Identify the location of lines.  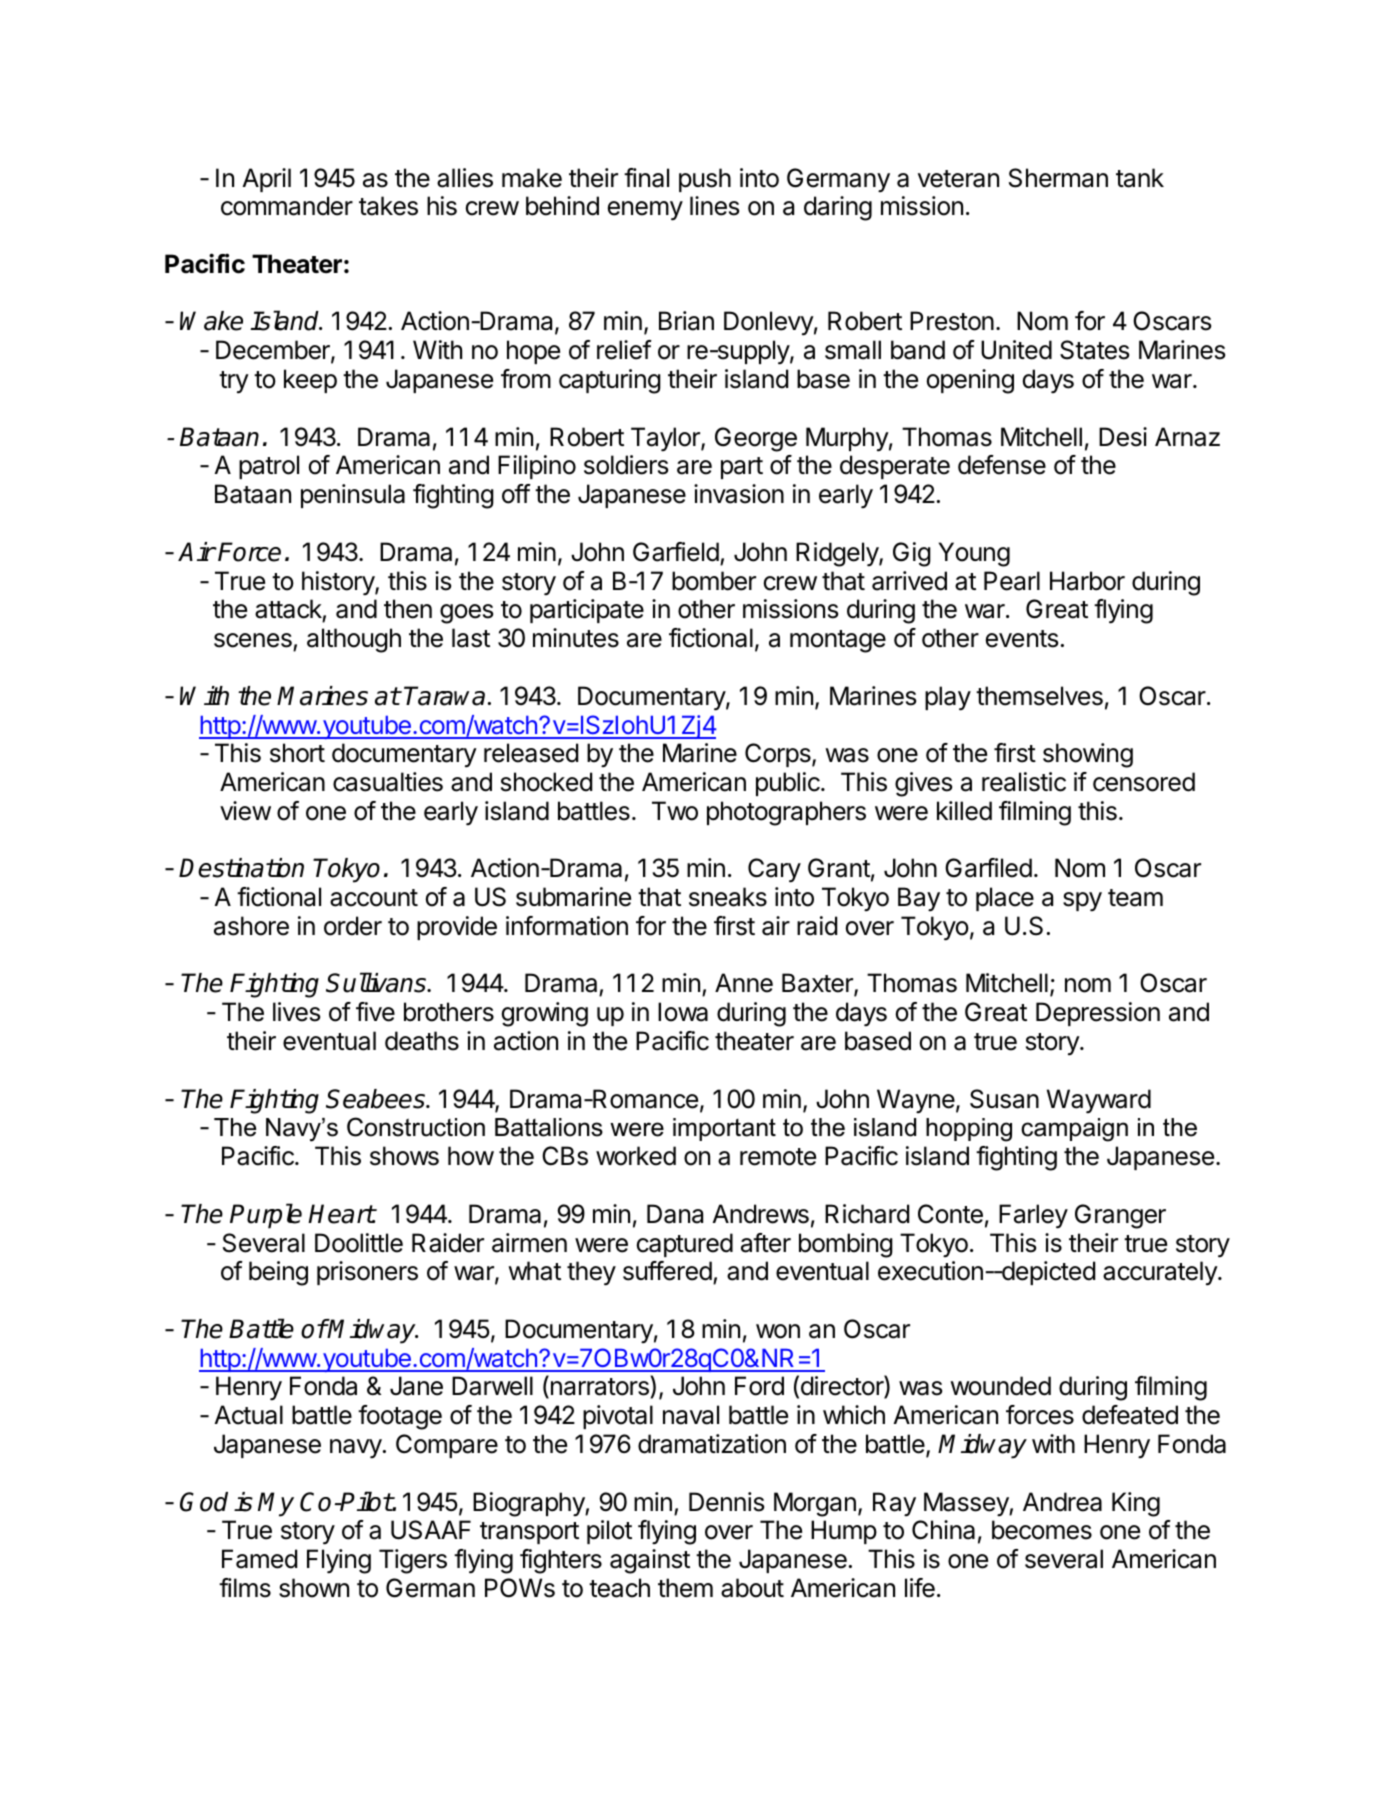
(714, 206).
